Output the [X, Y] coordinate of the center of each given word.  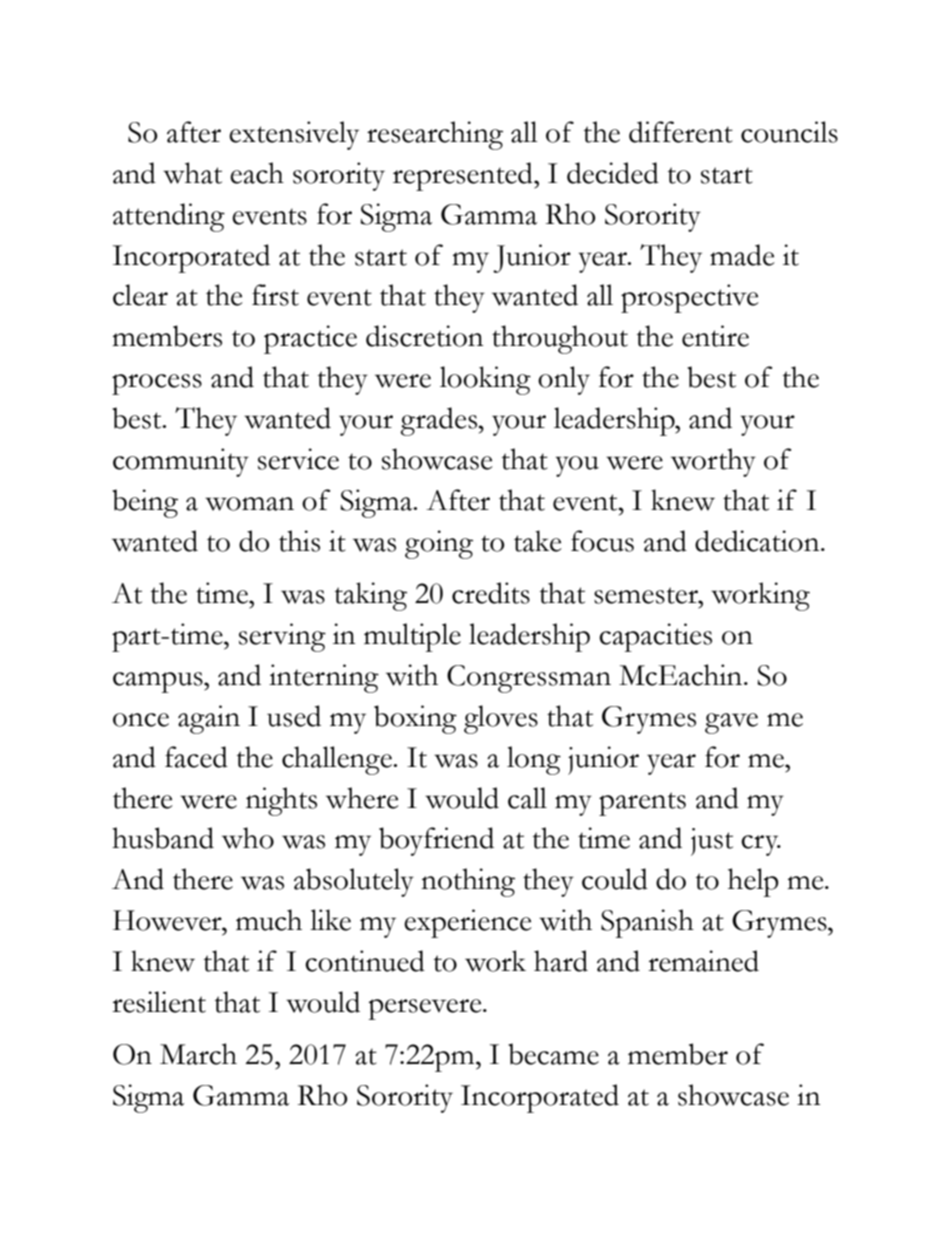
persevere [426, 1009]
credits [491, 593]
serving [282, 637]
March [198, 1054]
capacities [655, 637]
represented [464, 176]
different [681, 132]
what [192, 173]
